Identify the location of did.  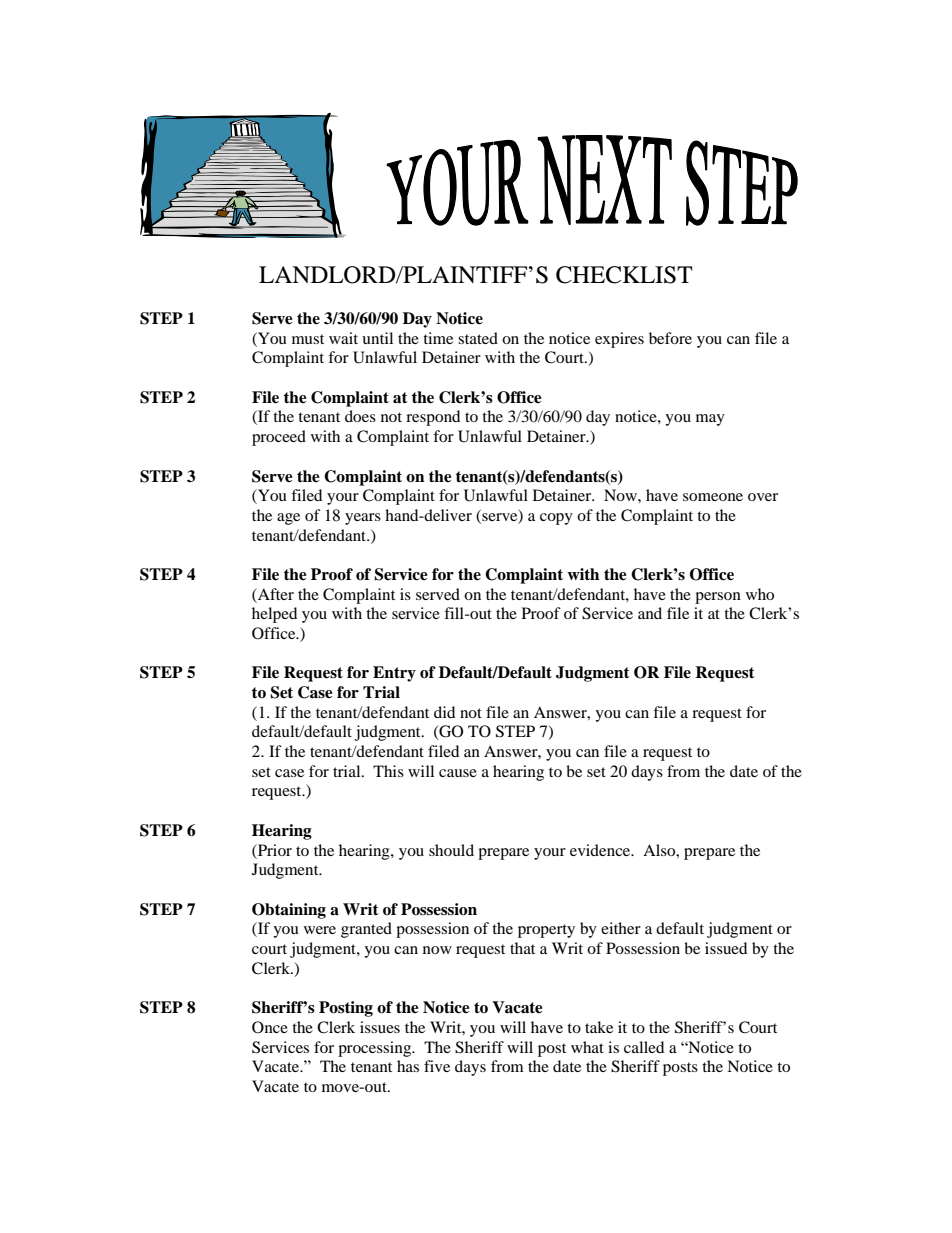
(444, 712).
